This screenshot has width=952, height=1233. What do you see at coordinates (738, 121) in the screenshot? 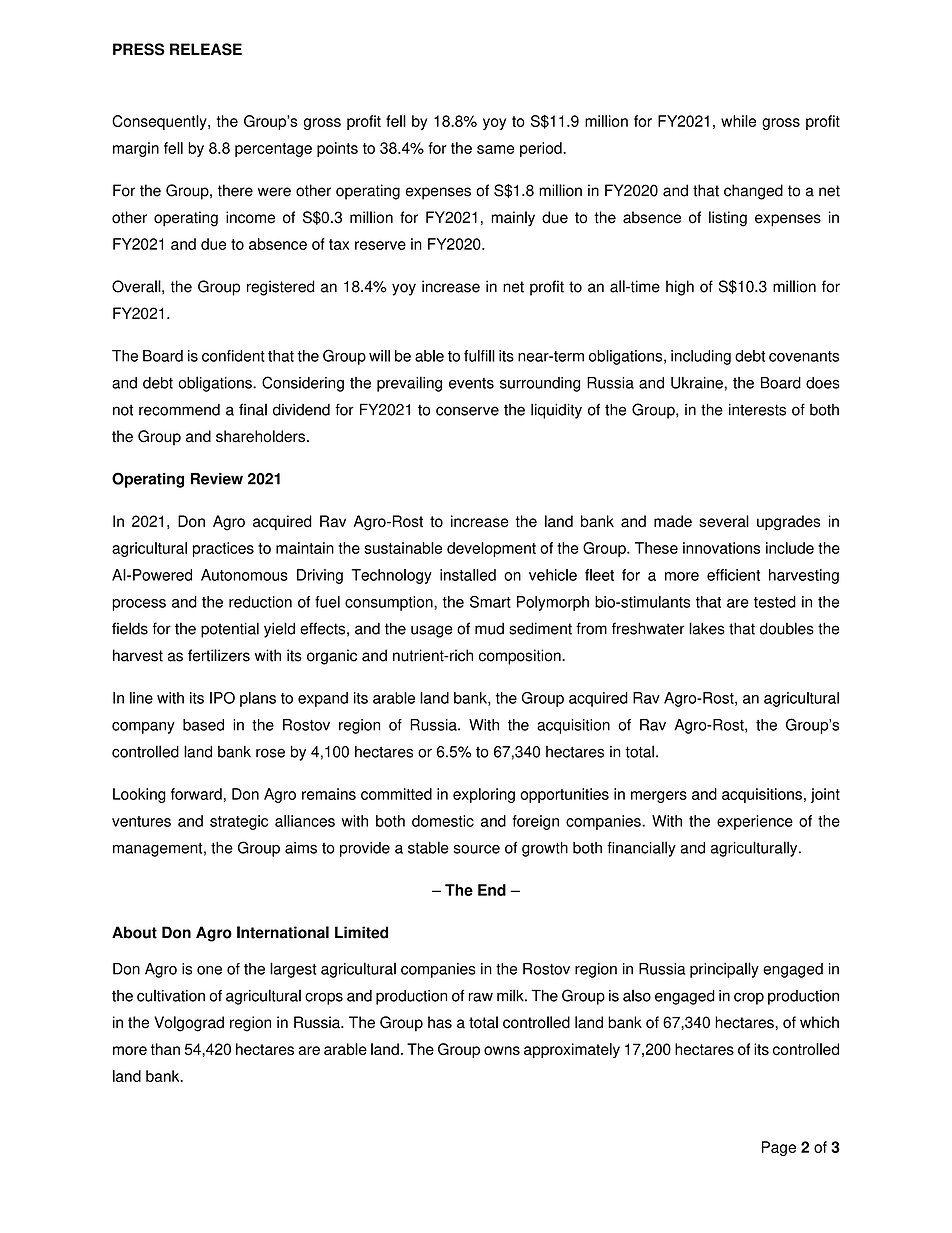
I see `while` at bounding box center [738, 121].
